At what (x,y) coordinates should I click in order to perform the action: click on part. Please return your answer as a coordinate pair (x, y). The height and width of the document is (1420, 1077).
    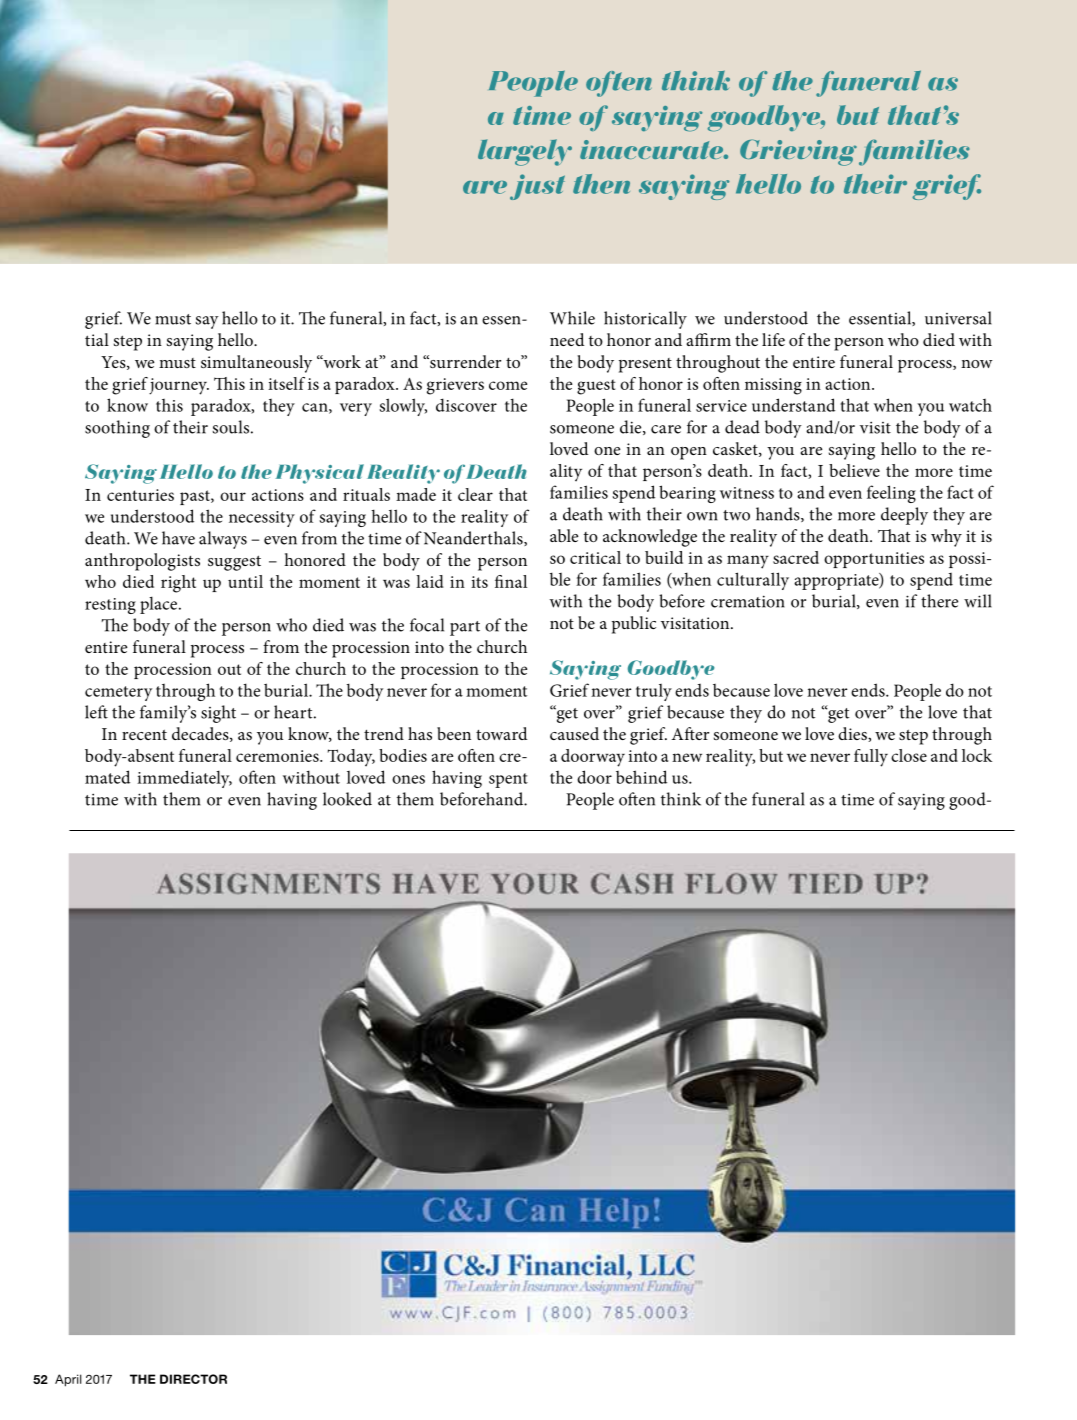
    Looking at the image, I should click on (465, 628).
